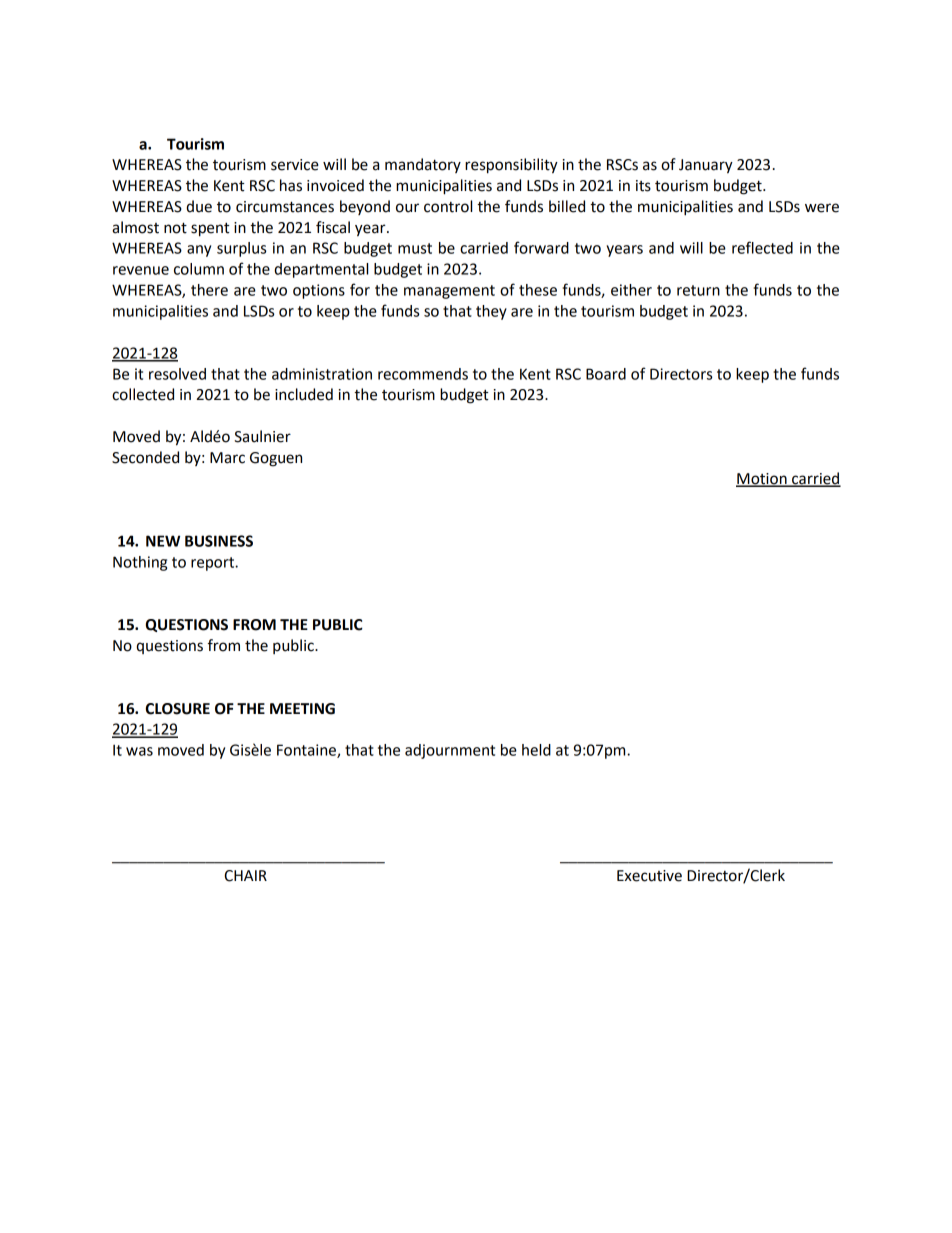 This image has width=952, height=1233. I want to click on Executive, so click(649, 876).
